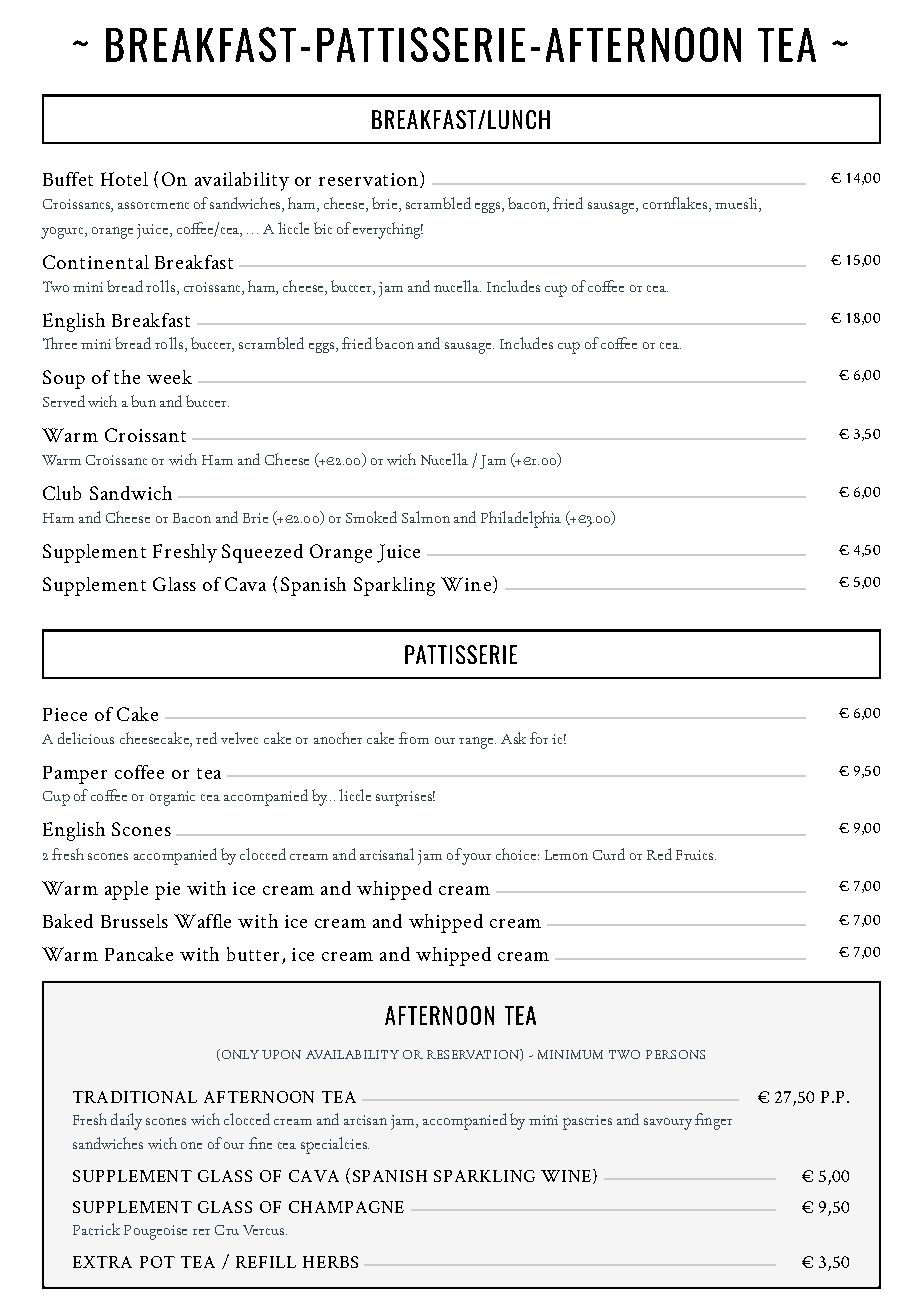  Describe the element at coordinates (96, 1229) in the screenshot. I see `Patrick` at that location.
